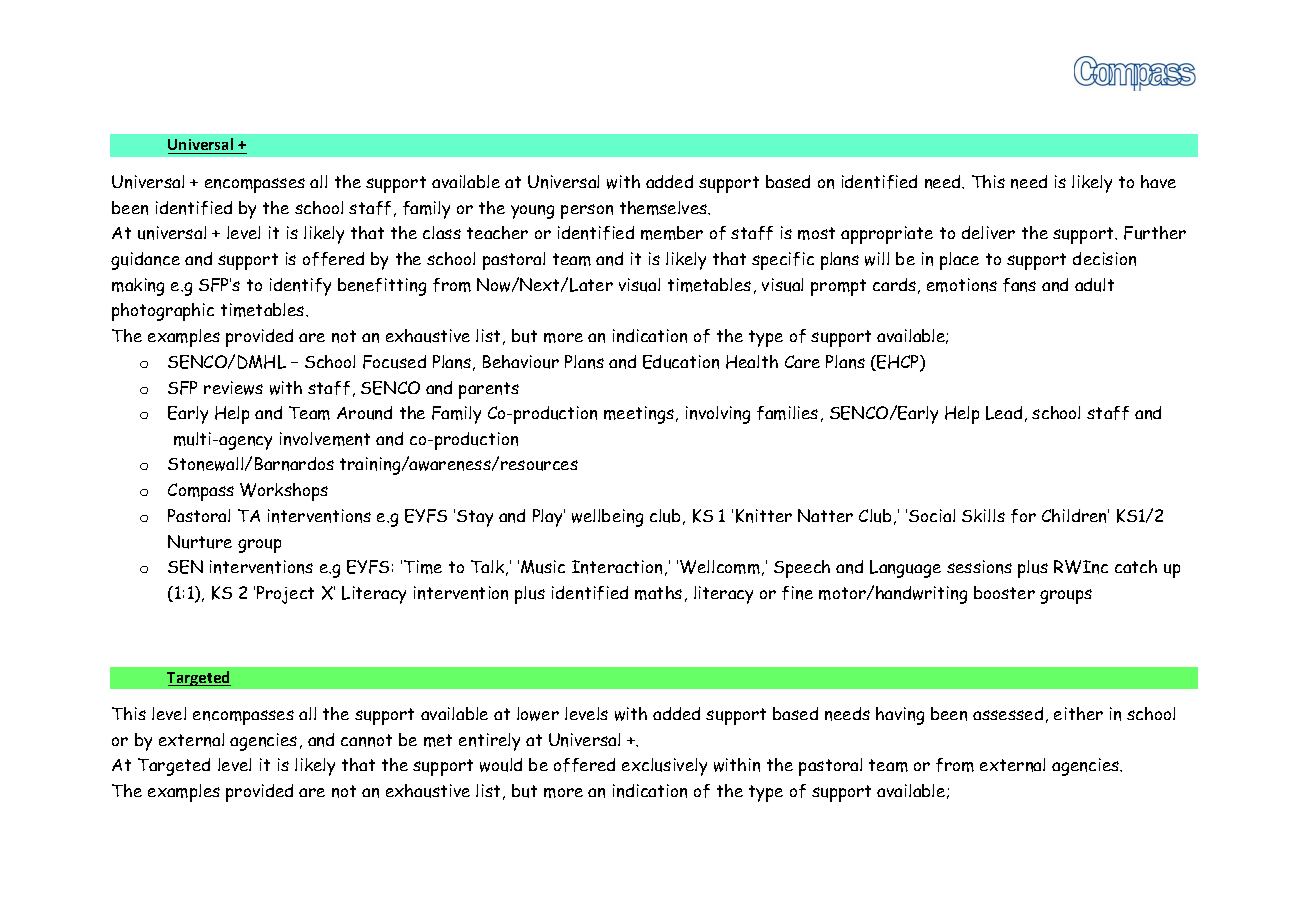 This screenshot has width=1308, height=924. Describe the element at coordinates (988, 232) in the screenshot. I see `deliver` at that location.
